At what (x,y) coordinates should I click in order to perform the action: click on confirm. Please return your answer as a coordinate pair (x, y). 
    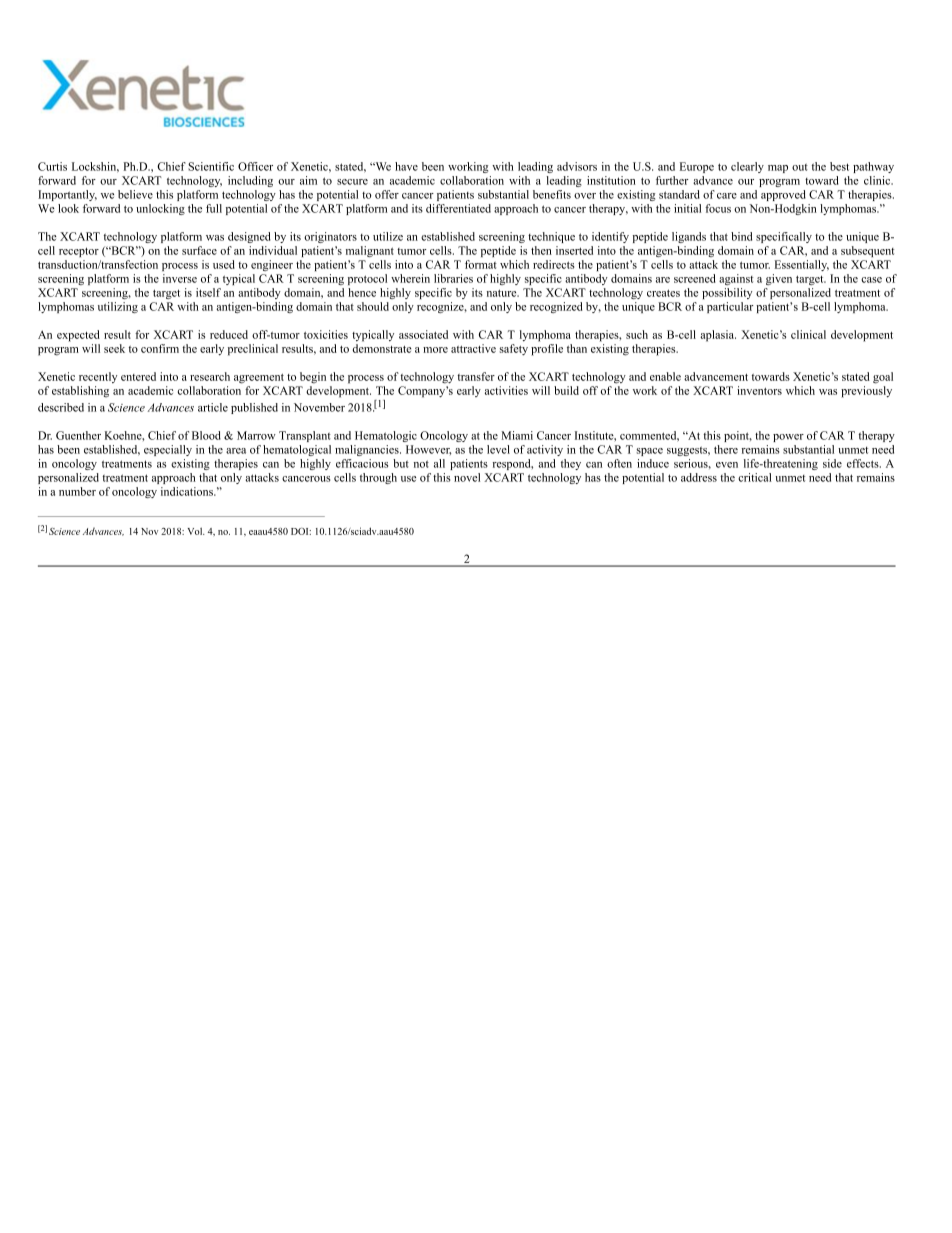
    Looking at the image, I should click on (160, 348).
